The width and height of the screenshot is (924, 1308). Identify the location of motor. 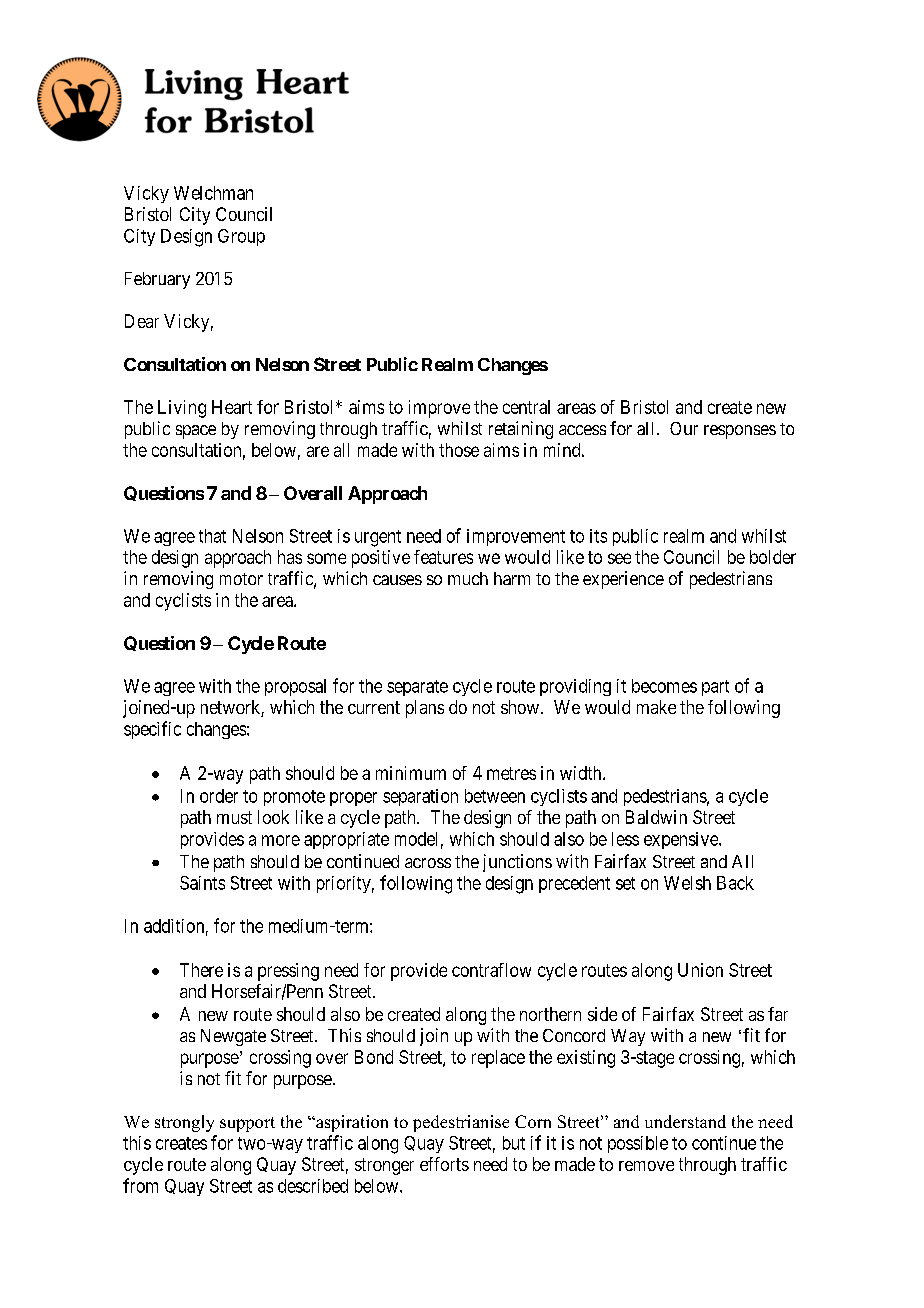
(241, 579).
